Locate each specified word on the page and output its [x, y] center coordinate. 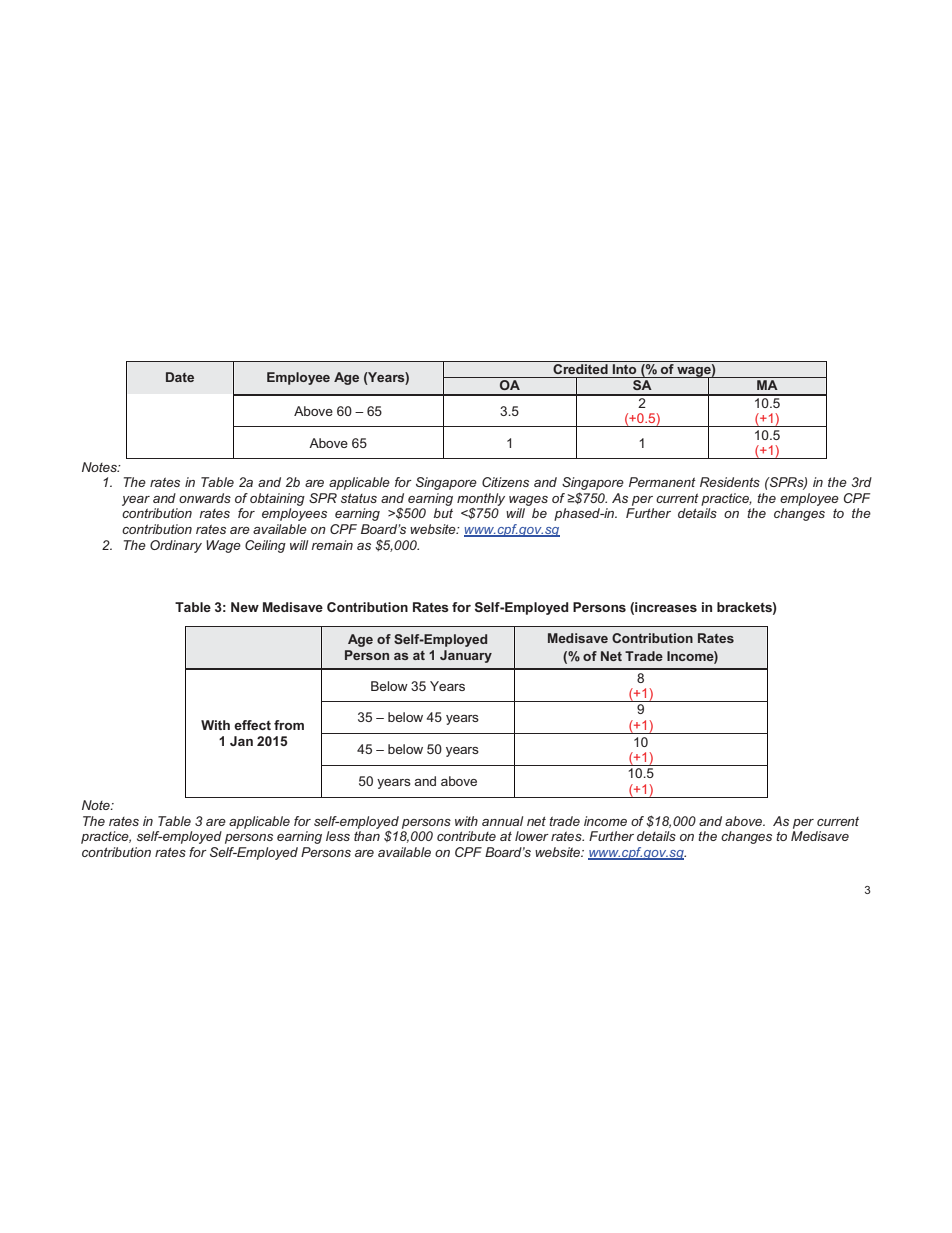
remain [332, 545]
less [338, 836]
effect [252, 725]
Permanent [662, 482]
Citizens [505, 482]
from [289, 725]
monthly [481, 499]
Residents [730, 482]
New [245, 607]
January [466, 656]
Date [180, 377]
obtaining [277, 499]
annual [502, 821]
